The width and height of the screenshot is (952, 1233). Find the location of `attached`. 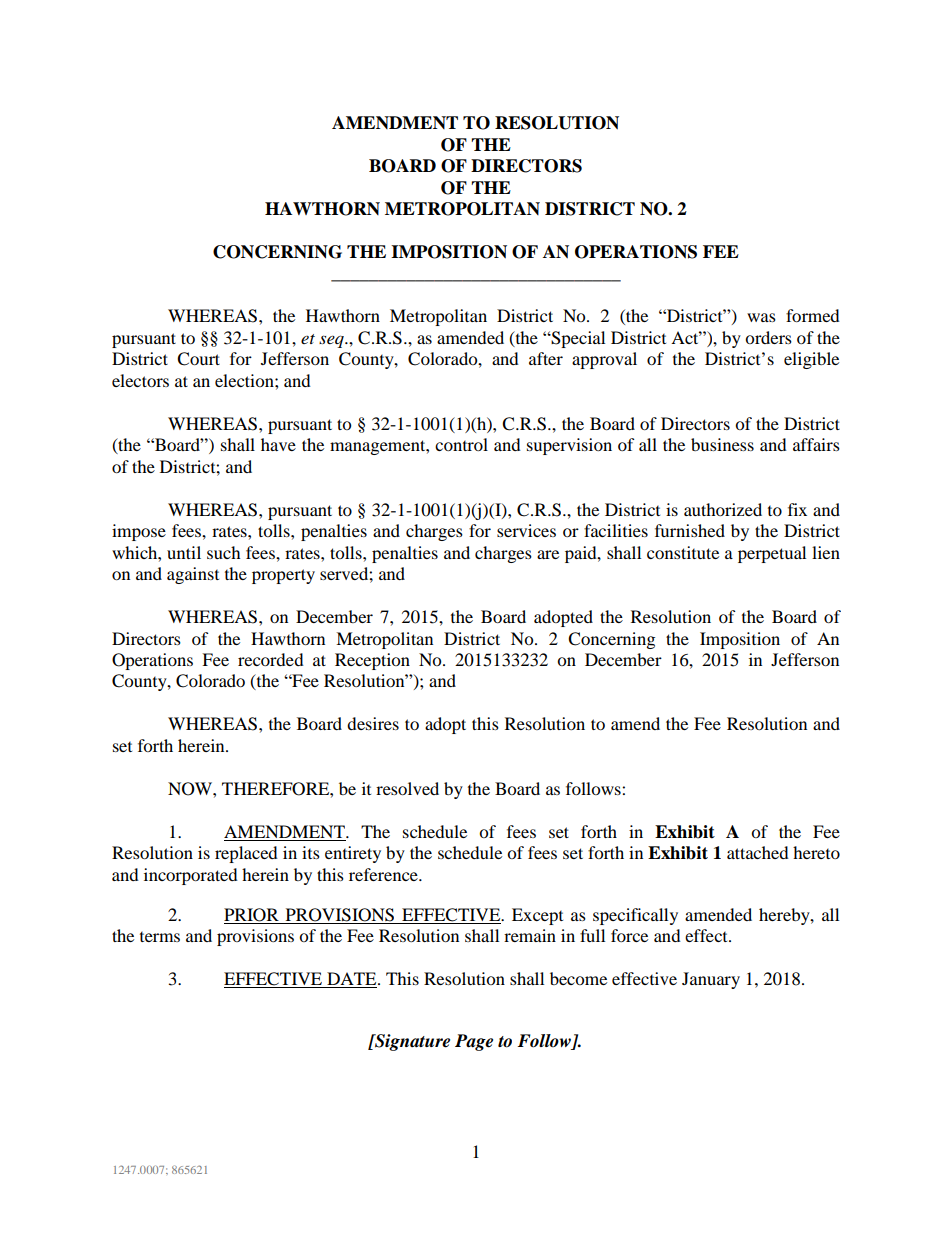

attached is located at coordinates (758, 852).
